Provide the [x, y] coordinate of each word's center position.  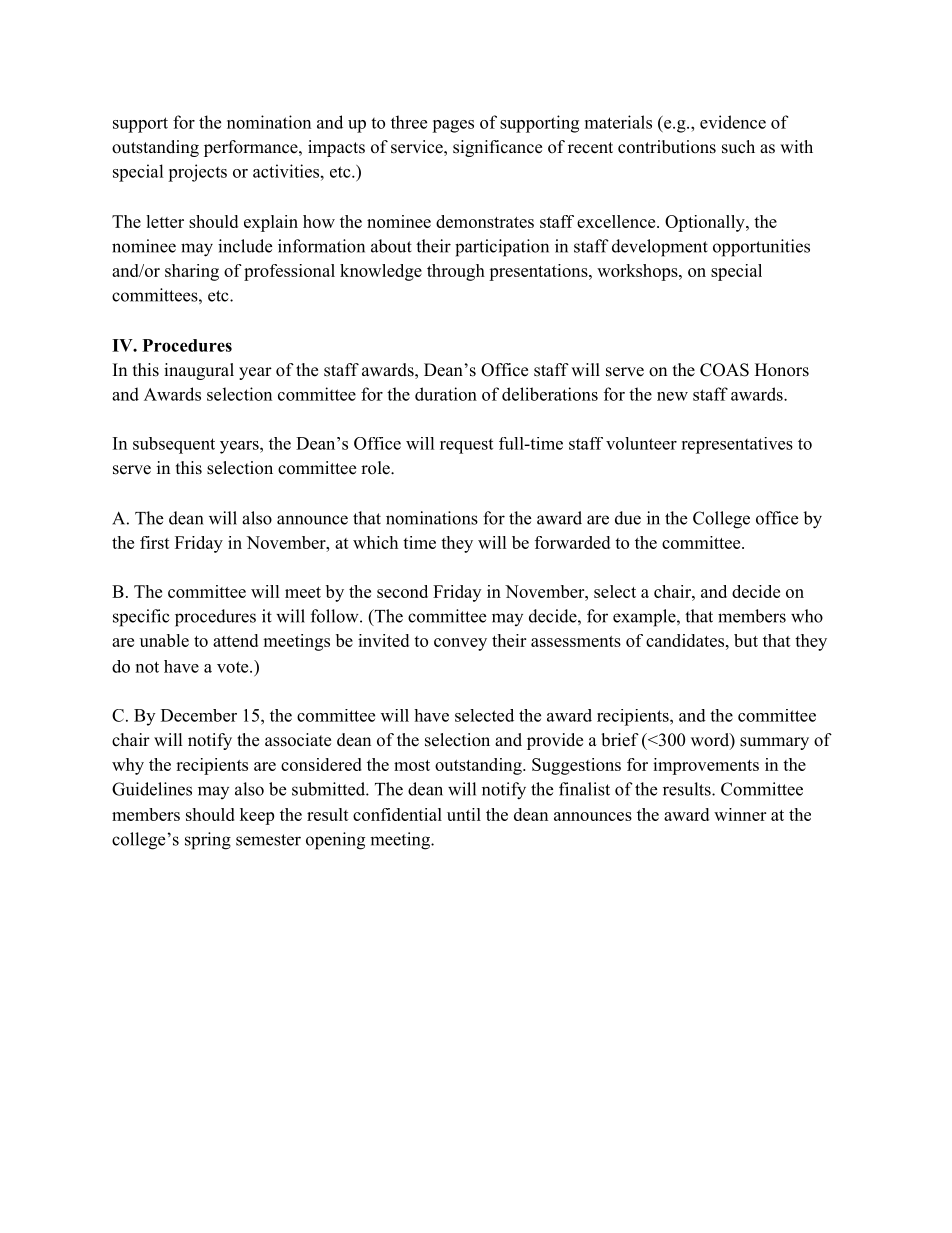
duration [446, 394]
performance [252, 148]
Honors [782, 370]
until [464, 814]
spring [208, 841]
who [807, 616]
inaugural [199, 371]
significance [497, 148]
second [402, 591]
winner [740, 814]
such [738, 147]
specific [141, 618]
